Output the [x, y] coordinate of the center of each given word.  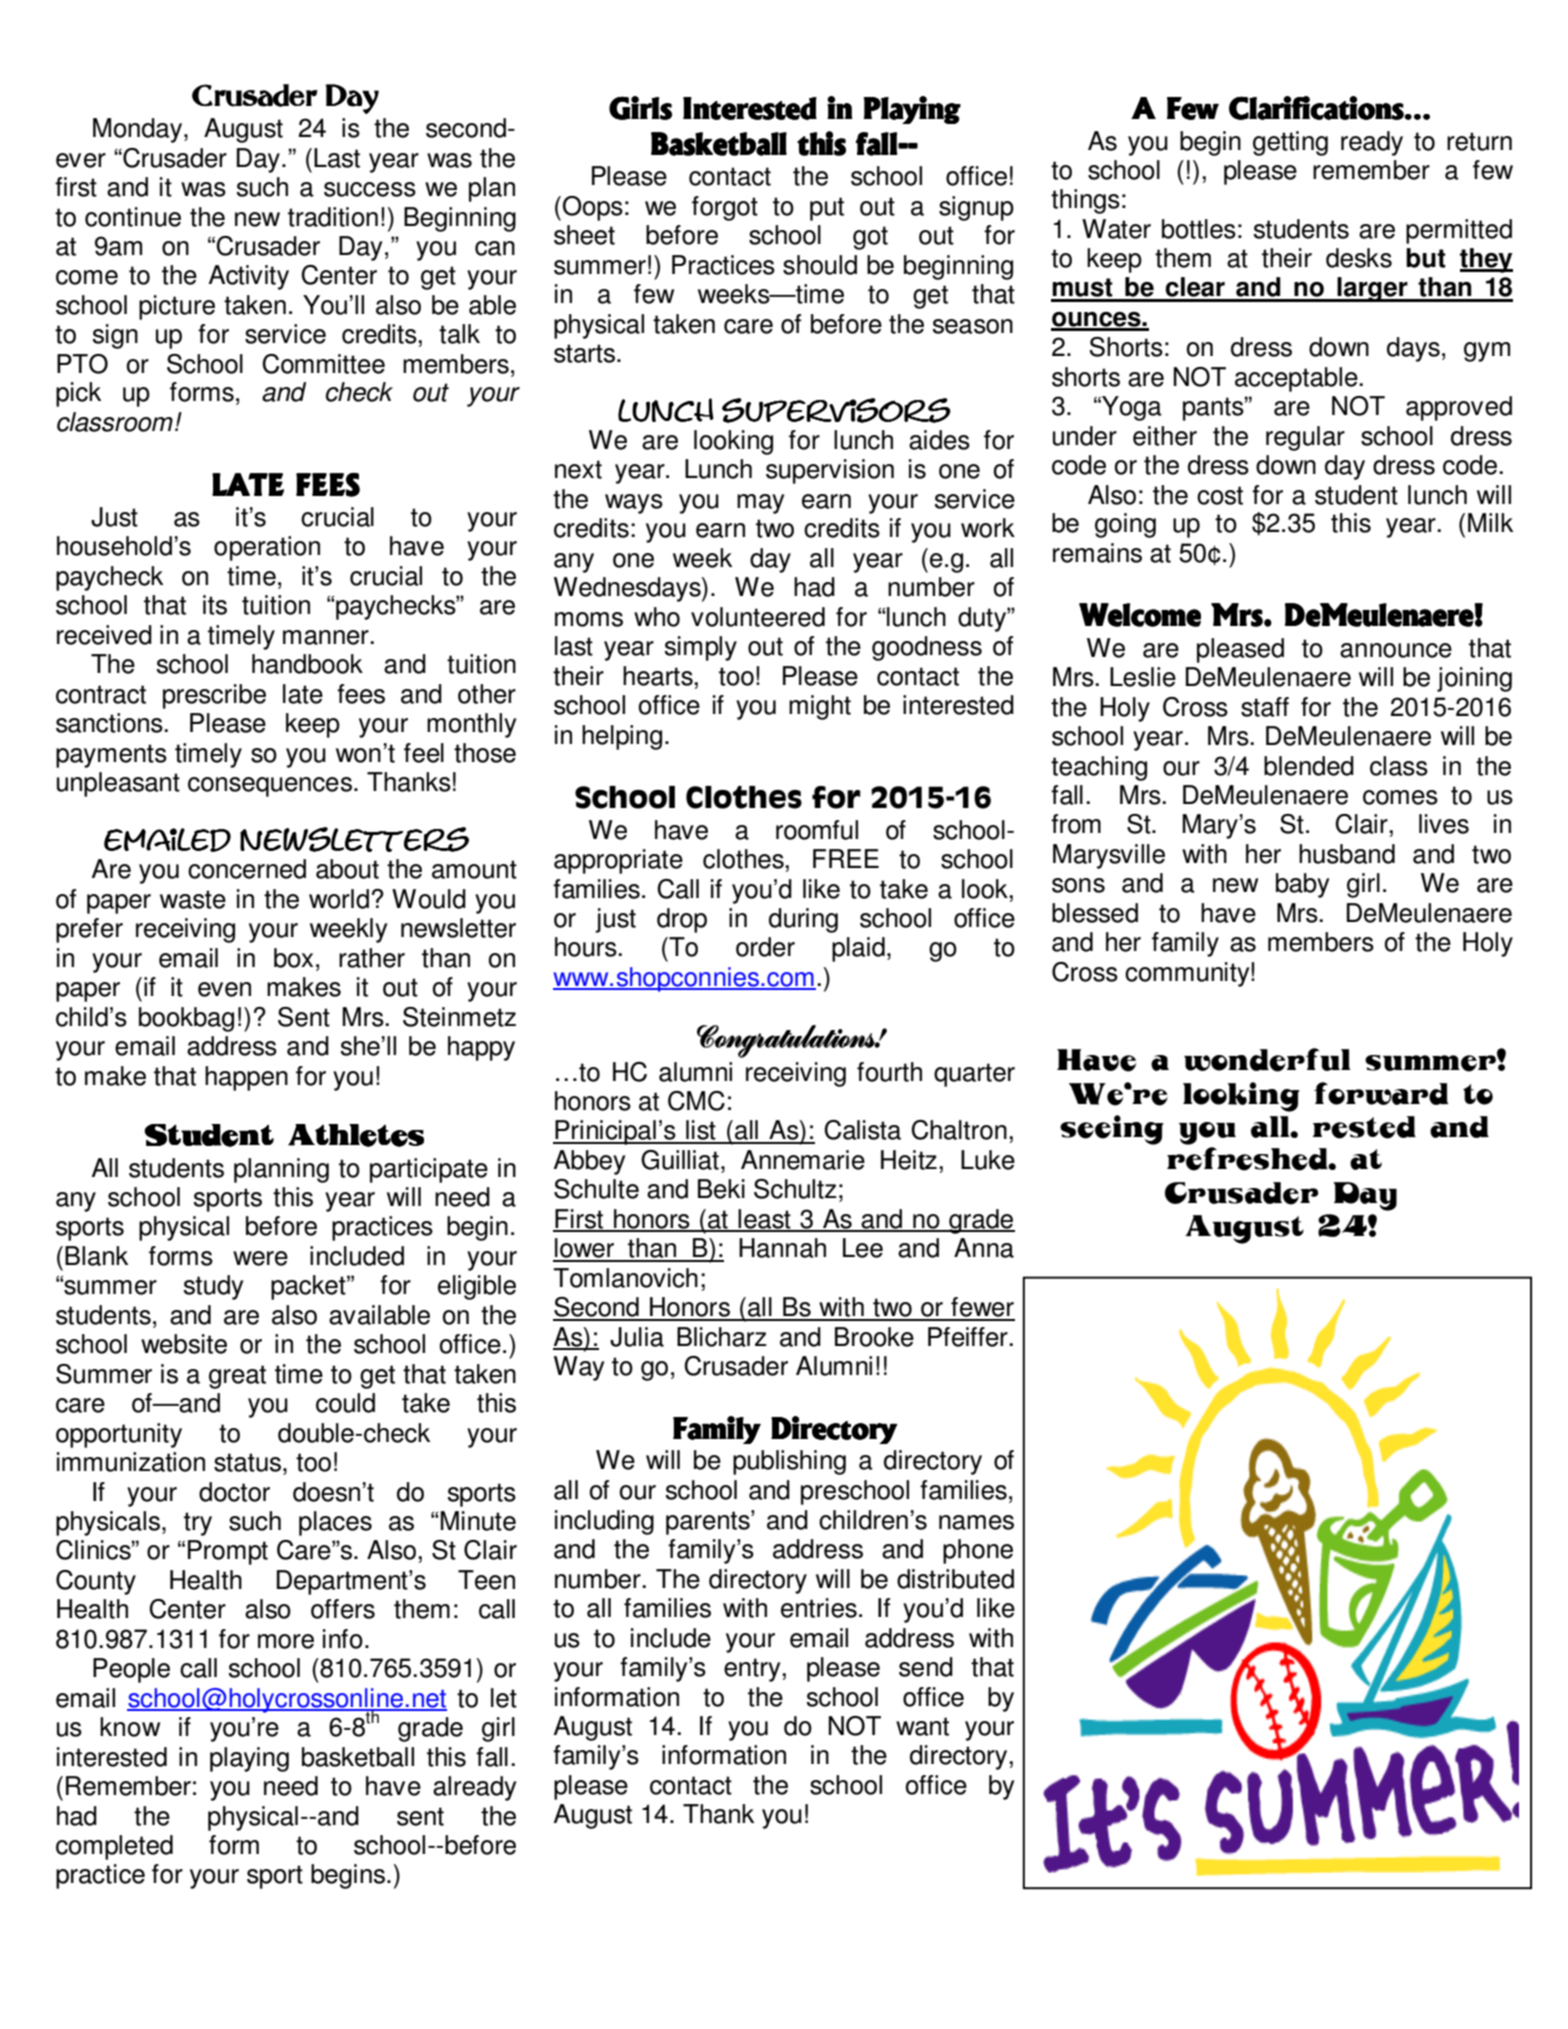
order [765, 947]
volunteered [758, 617]
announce [1396, 650]
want [922, 1726]
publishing [789, 1462]
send [926, 1667]
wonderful [1267, 1060]
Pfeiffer [969, 1337]
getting [1290, 143]
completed [114, 1847]
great [237, 1377]
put [827, 209]
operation [267, 548]
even [224, 989]
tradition [333, 217]
